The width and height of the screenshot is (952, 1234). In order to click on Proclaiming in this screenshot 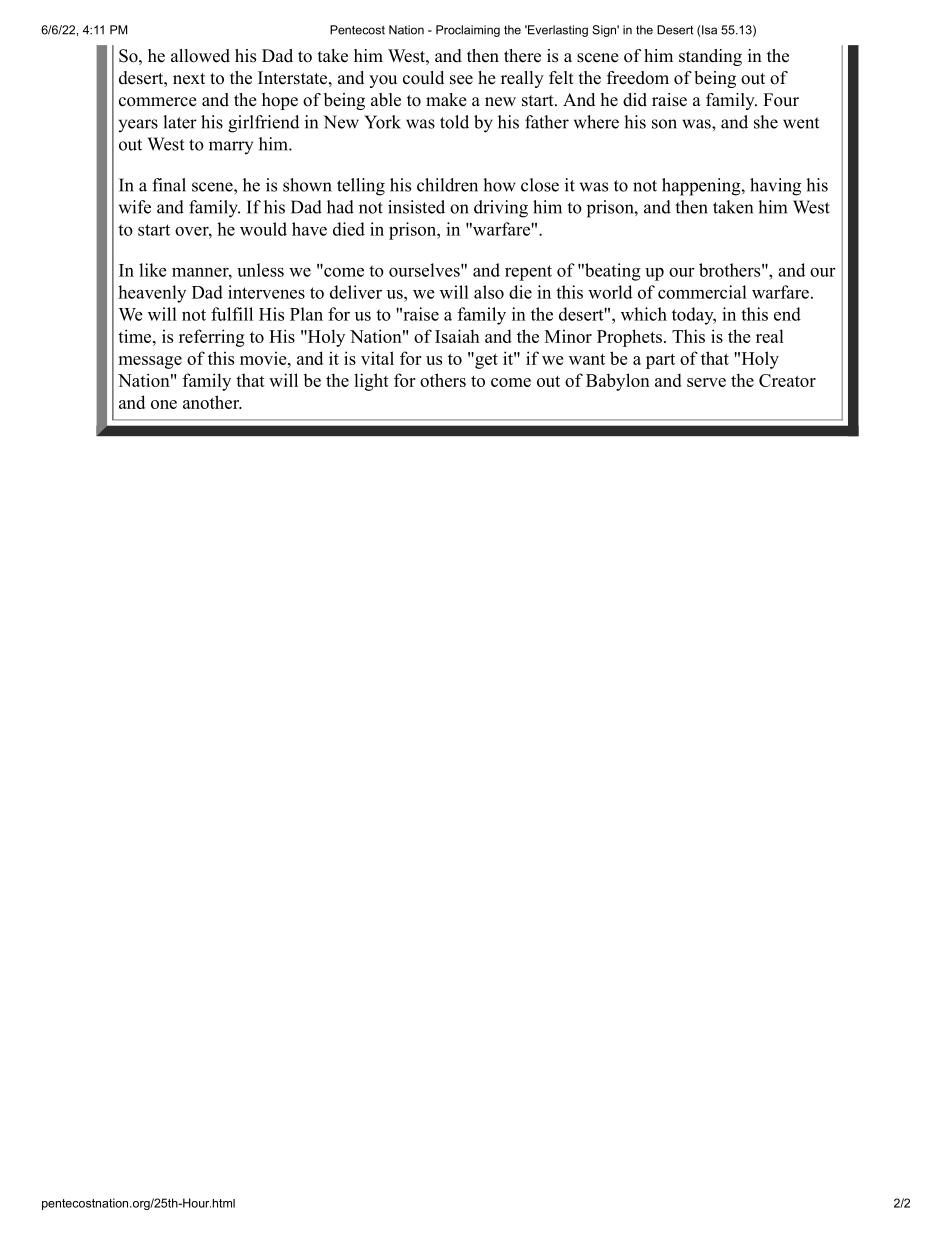, I will do `click(468, 31)`.
